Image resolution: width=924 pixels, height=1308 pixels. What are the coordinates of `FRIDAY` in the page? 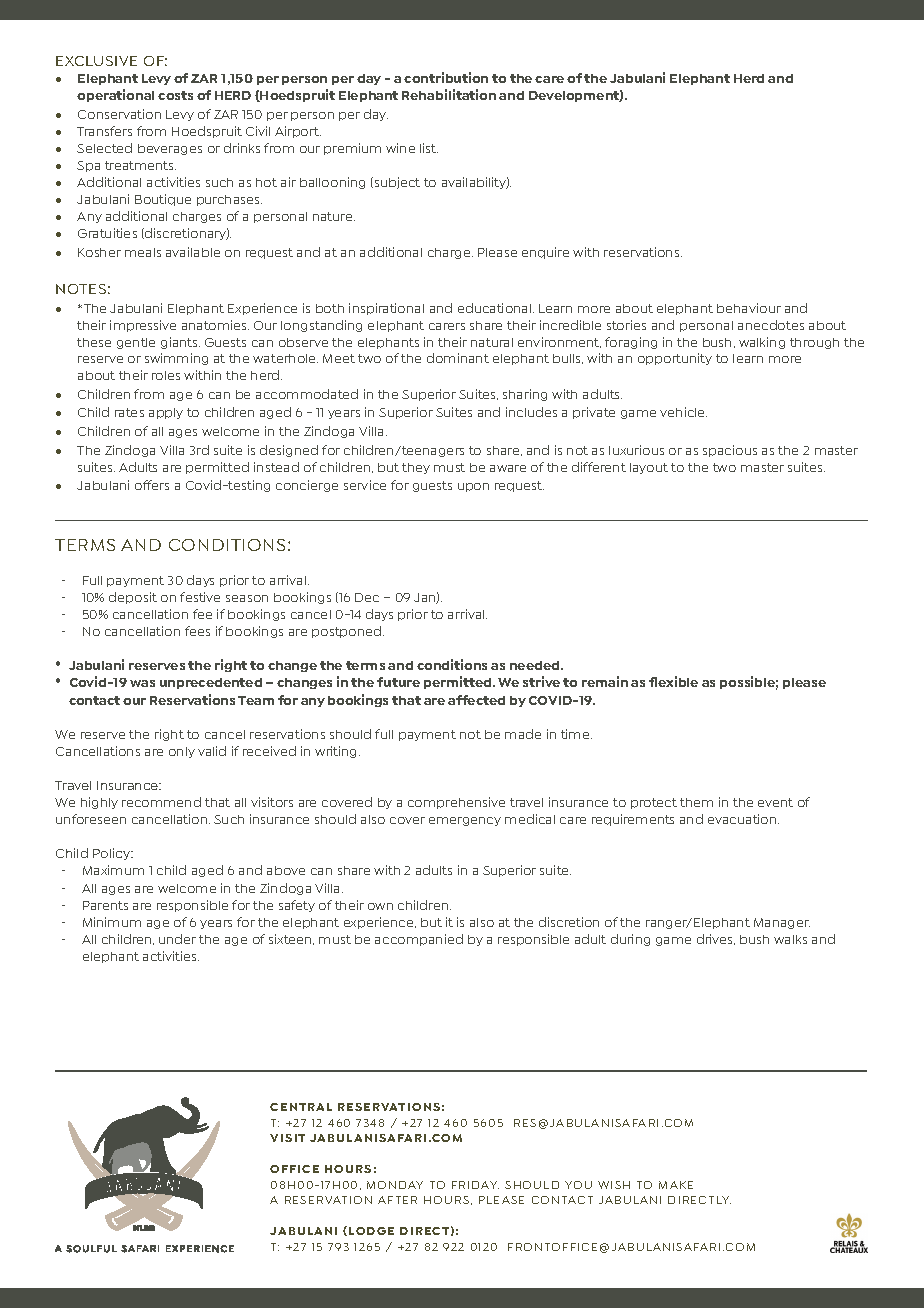 It's located at (475, 1185).
